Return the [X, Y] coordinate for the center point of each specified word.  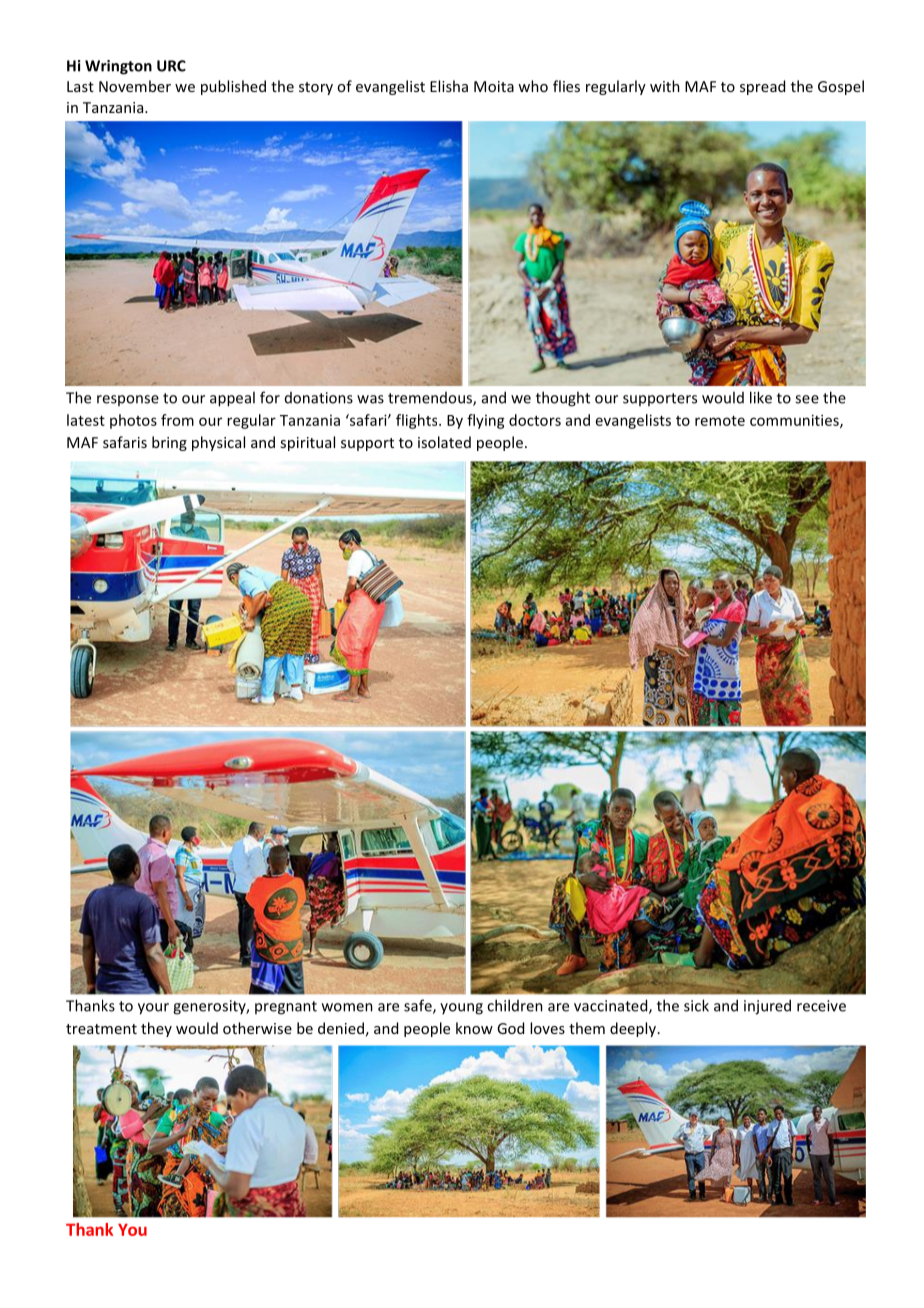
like [761, 397]
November [135, 86]
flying [486, 421]
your [153, 1009]
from [177, 420]
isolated [444, 442]
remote [720, 421]
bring [169, 443]
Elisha [449, 86]
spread [762, 87]
